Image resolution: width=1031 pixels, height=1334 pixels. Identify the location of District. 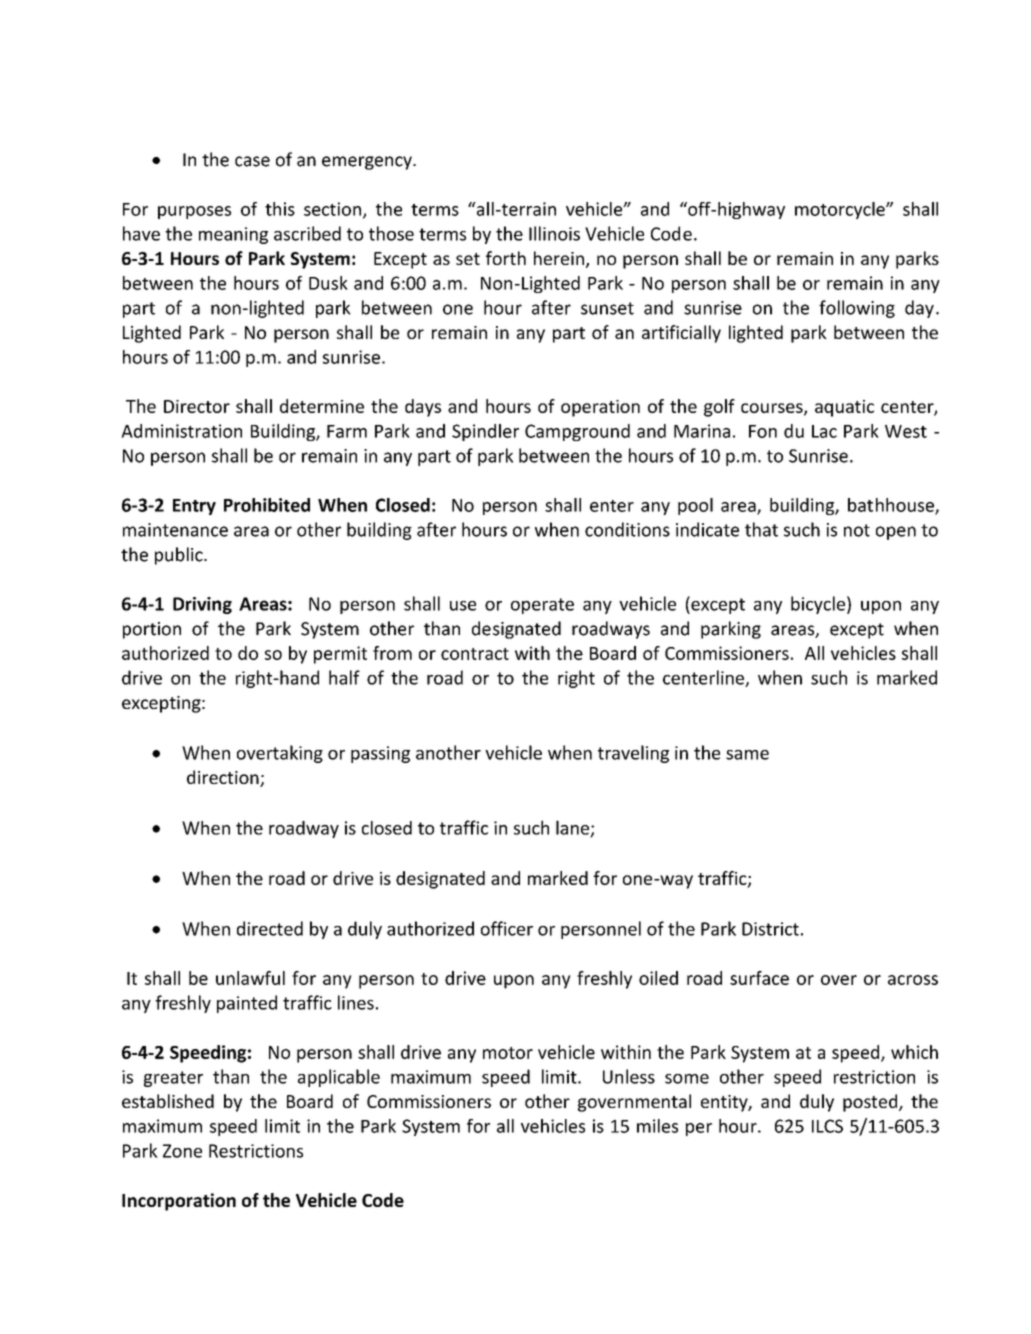
(770, 929).
